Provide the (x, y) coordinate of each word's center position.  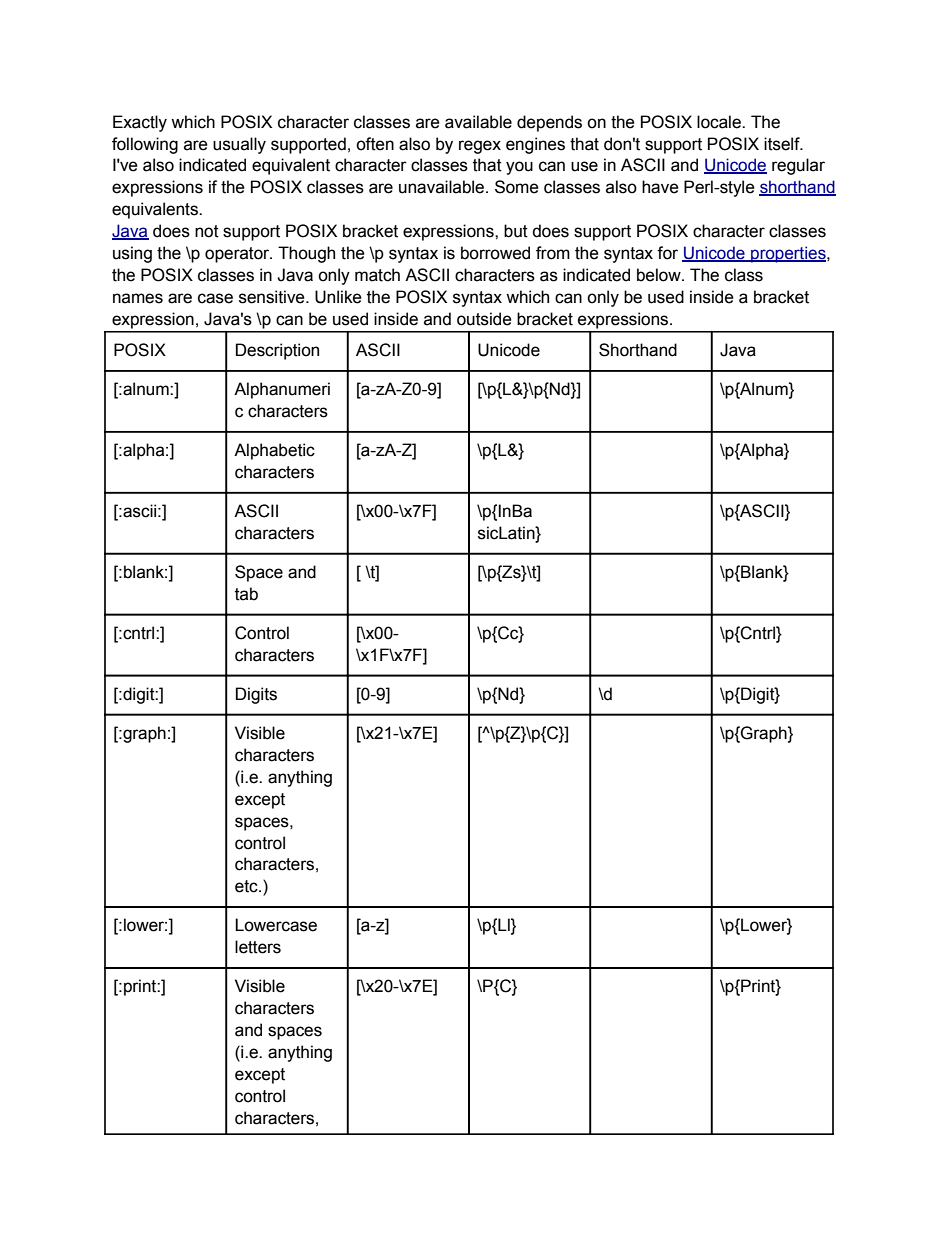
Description (277, 351)
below (660, 275)
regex (480, 147)
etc (247, 886)
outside (484, 319)
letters (258, 947)
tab (246, 594)
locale (720, 122)
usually (239, 145)
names (138, 298)
